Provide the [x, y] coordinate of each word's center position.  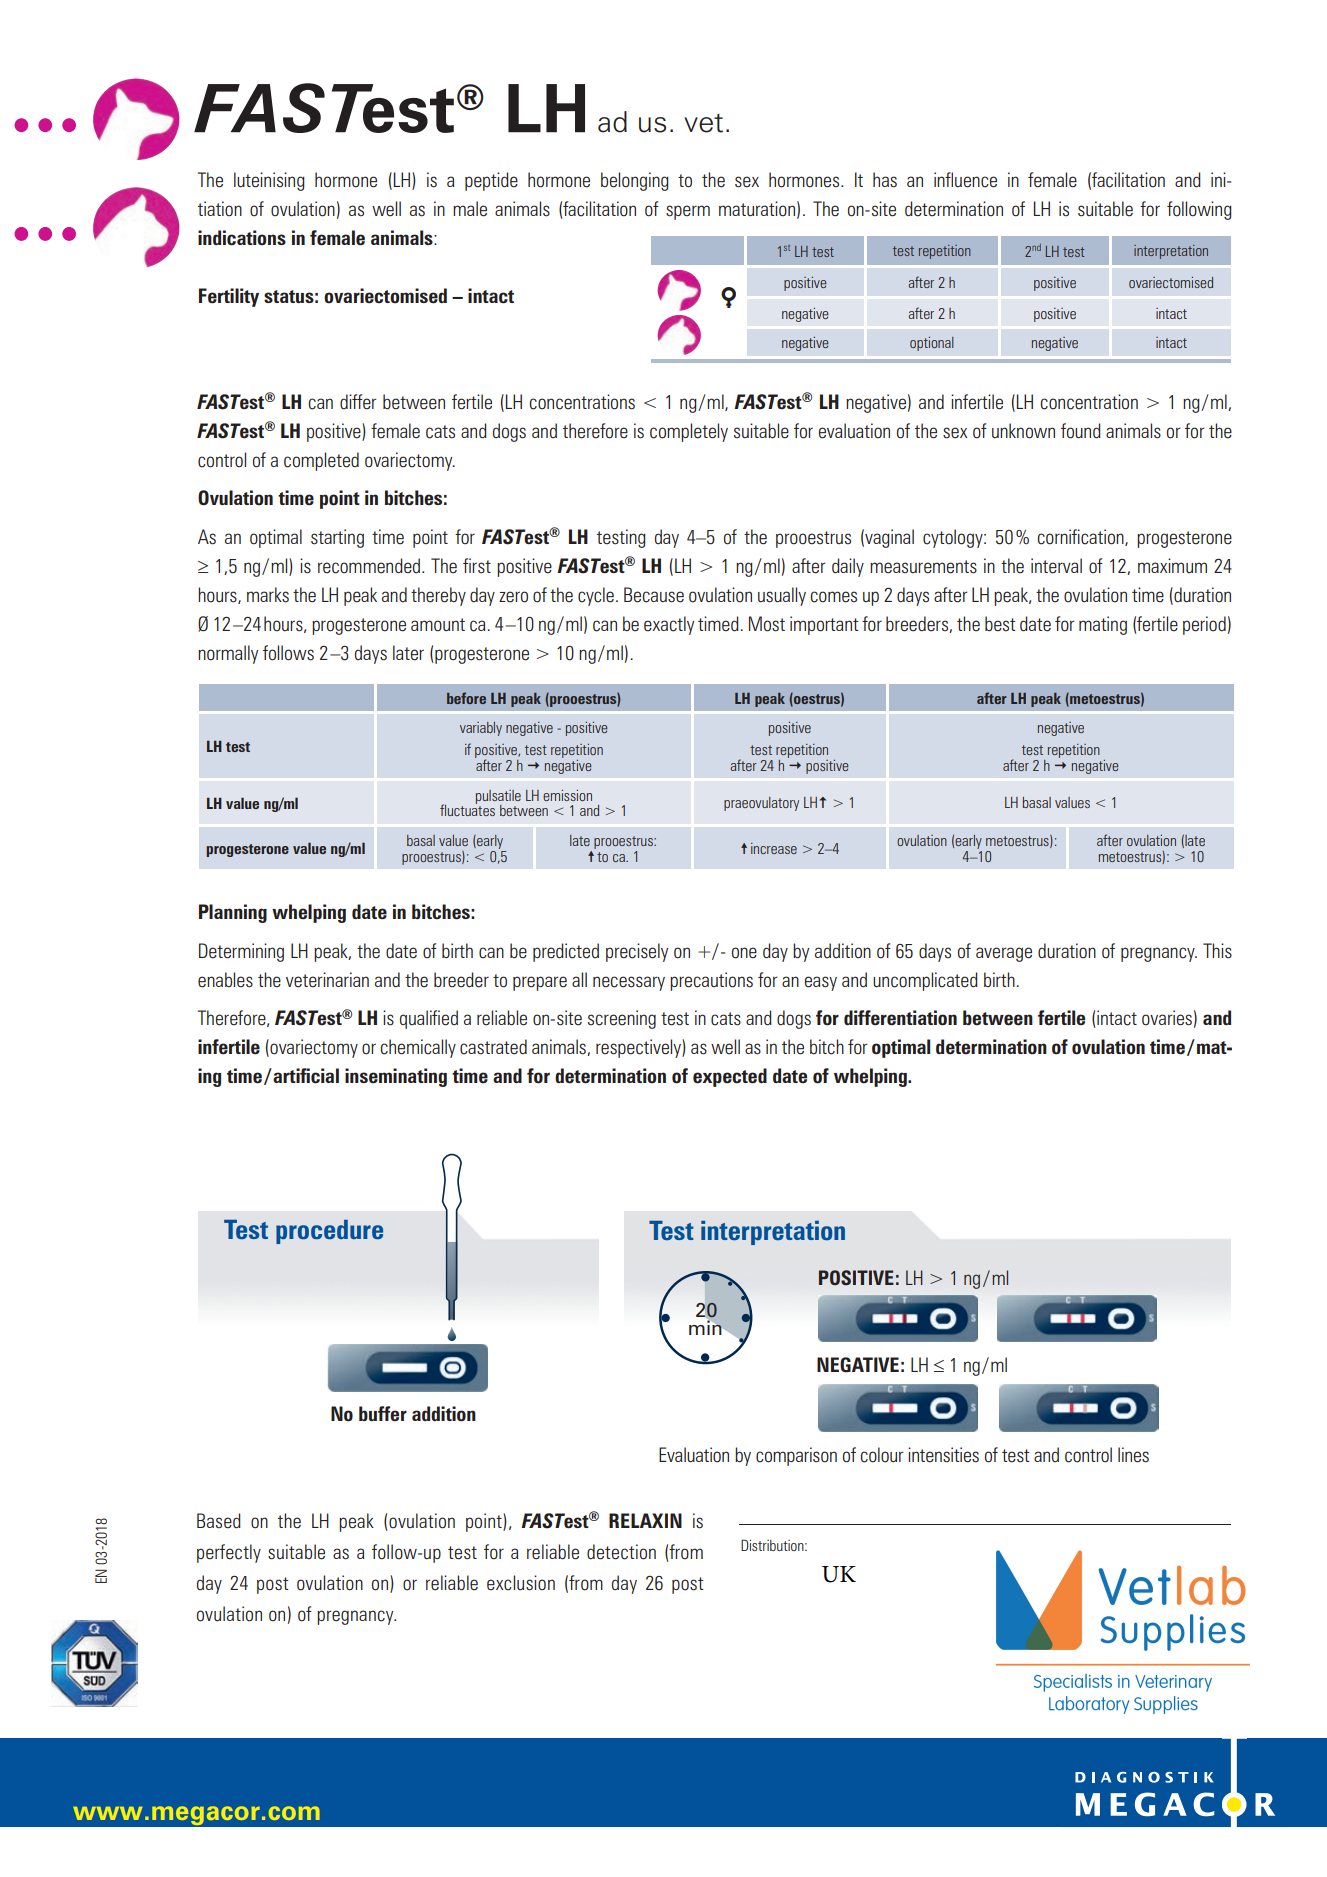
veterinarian [327, 980]
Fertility [229, 297]
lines [1133, 1455]
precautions [711, 981]
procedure [329, 1232]
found [1081, 431]
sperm [688, 212]
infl [943, 179]
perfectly [229, 1553]
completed [321, 461]
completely [689, 432]
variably [481, 729]
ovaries [1167, 1018]
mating [1103, 625]
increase [774, 848]
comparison [796, 1456]
